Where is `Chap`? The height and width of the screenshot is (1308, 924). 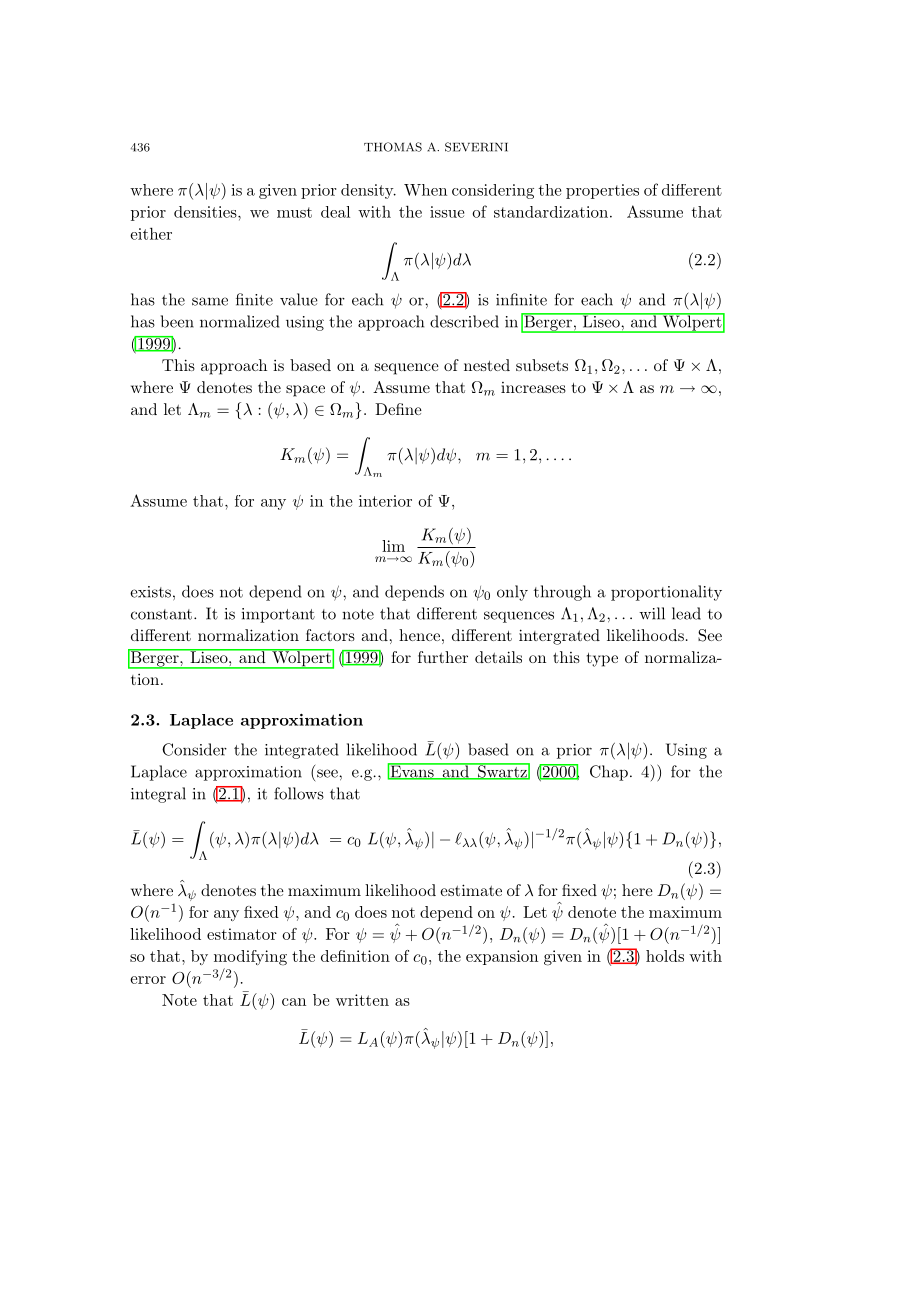 Chap is located at coordinates (609, 773).
